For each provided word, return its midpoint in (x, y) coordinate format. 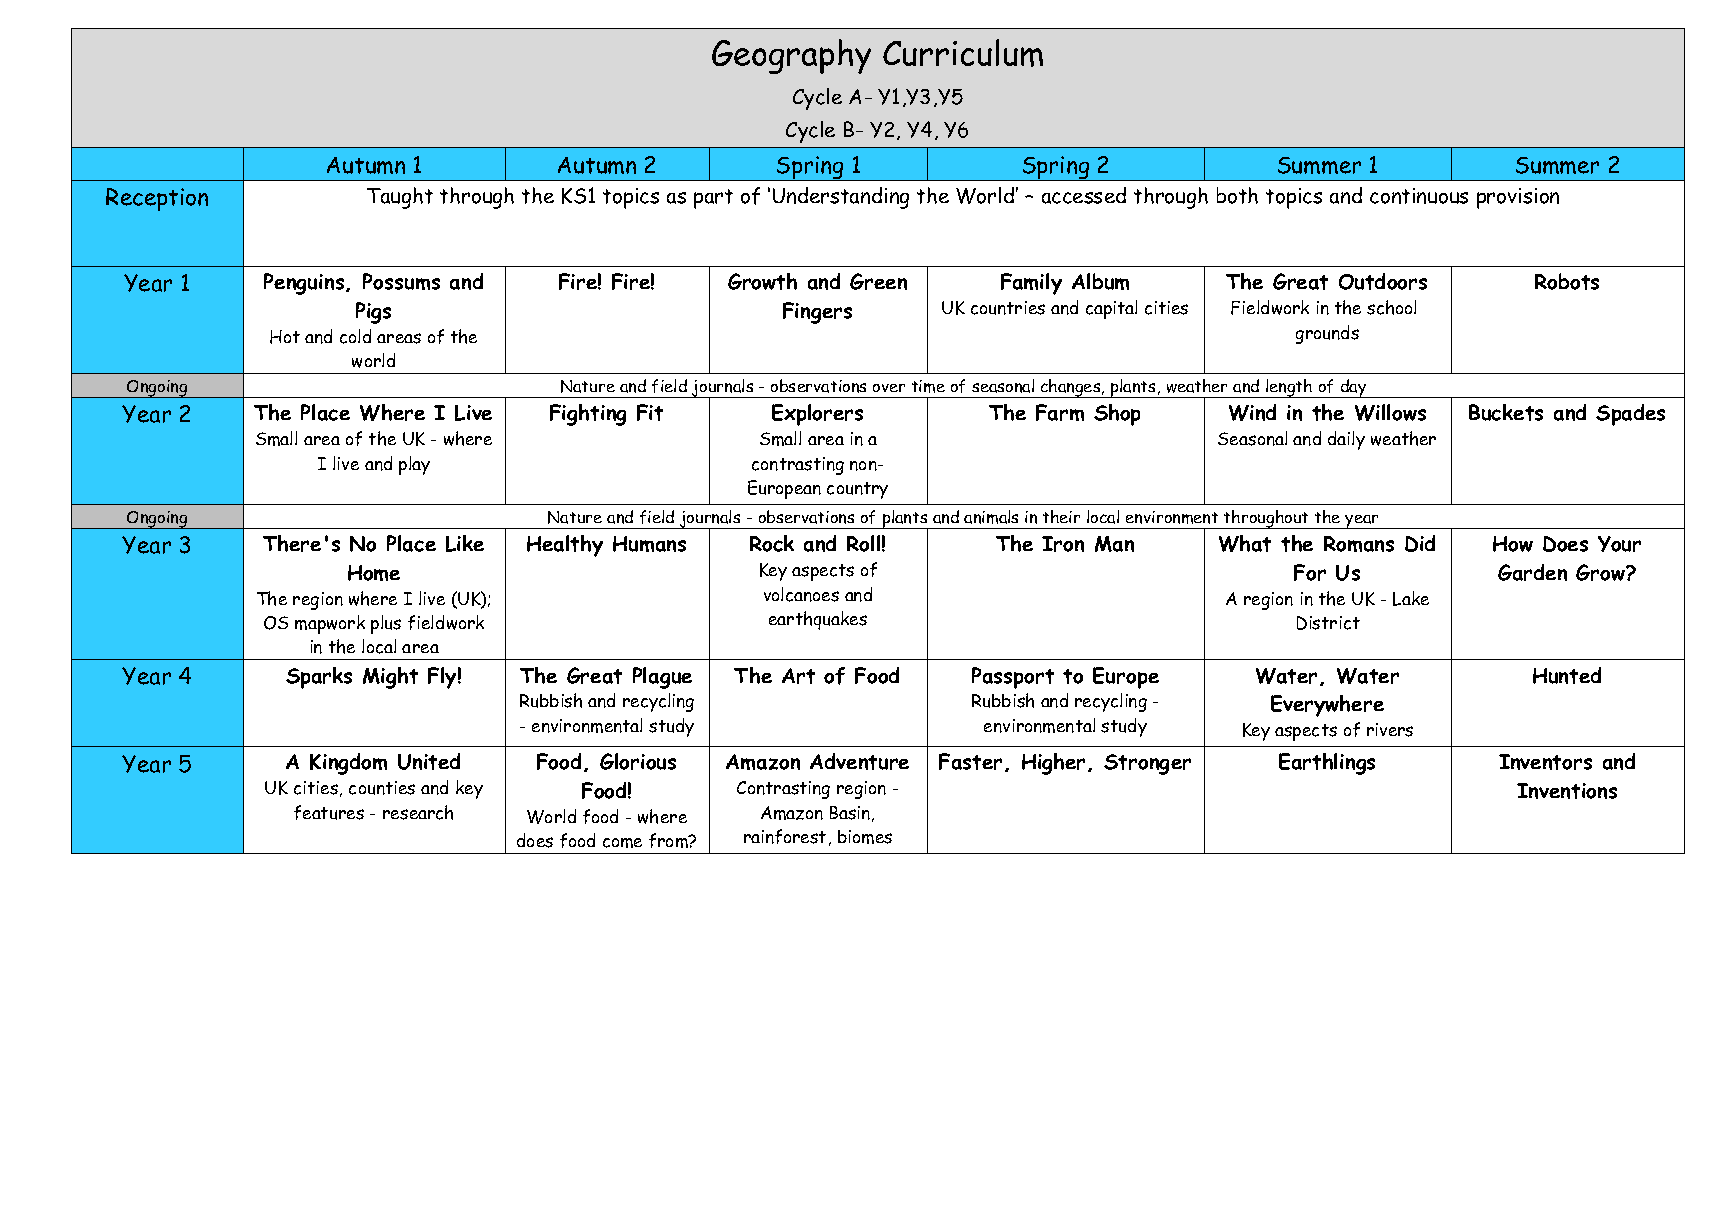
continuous (1419, 196)
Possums (401, 281)
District (1328, 623)
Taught (400, 198)
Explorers (817, 415)
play (414, 465)
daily (1346, 440)
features (329, 812)
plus (386, 624)
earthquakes (818, 620)
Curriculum (963, 53)
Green (878, 281)
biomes (865, 837)
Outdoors (1383, 281)
